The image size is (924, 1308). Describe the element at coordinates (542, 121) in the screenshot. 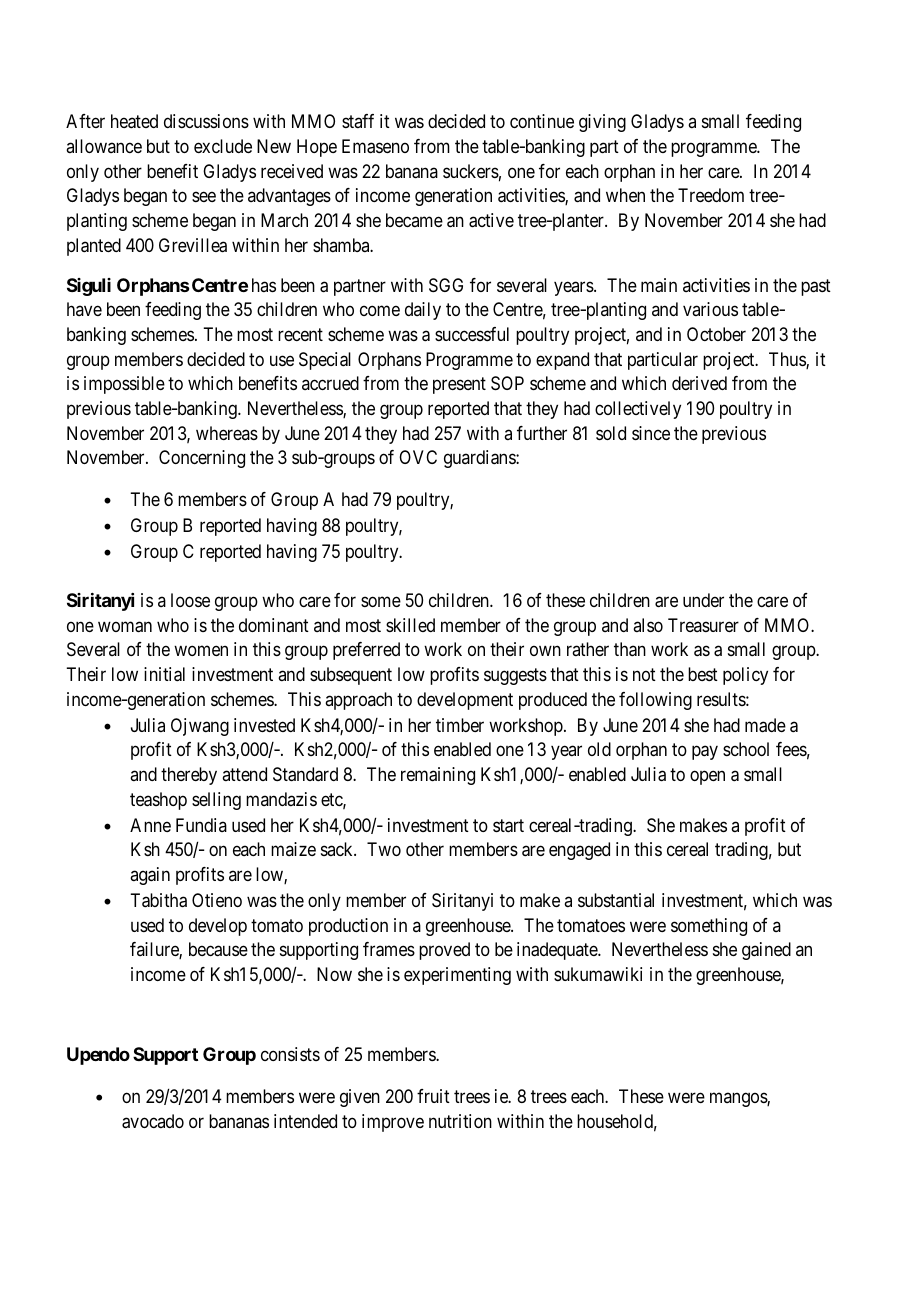

I see `continue` at that location.
